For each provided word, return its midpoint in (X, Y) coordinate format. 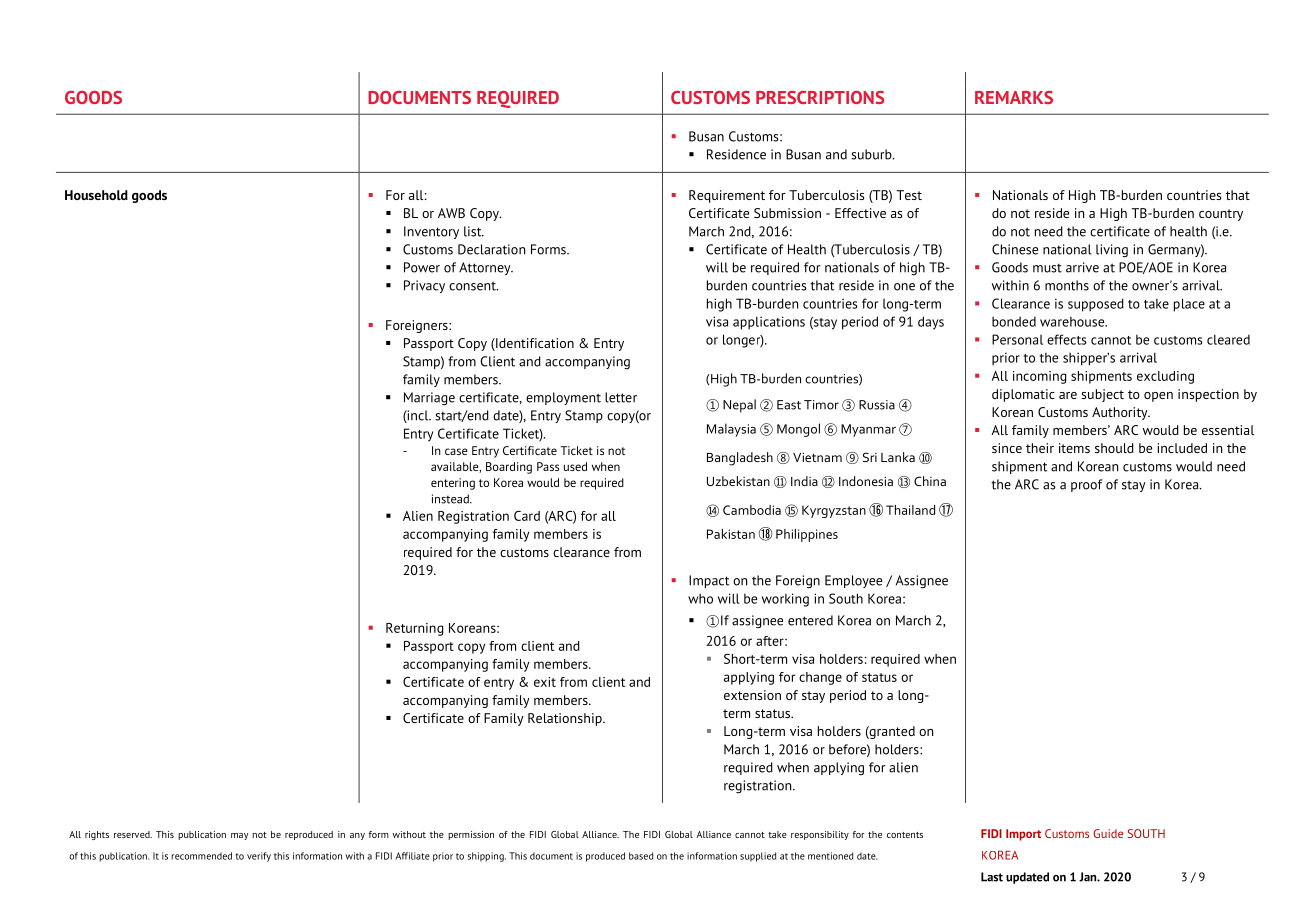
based (641, 856)
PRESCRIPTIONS (820, 97)
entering (453, 484)
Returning (414, 629)
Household (96, 195)
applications (769, 323)
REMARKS (1014, 97)
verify (259, 857)
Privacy (424, 286)
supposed (1096, 305)
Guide (1108, 833)
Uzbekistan (738, 481)
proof (1086, 485)
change (820, 678)
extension (752, 695)
